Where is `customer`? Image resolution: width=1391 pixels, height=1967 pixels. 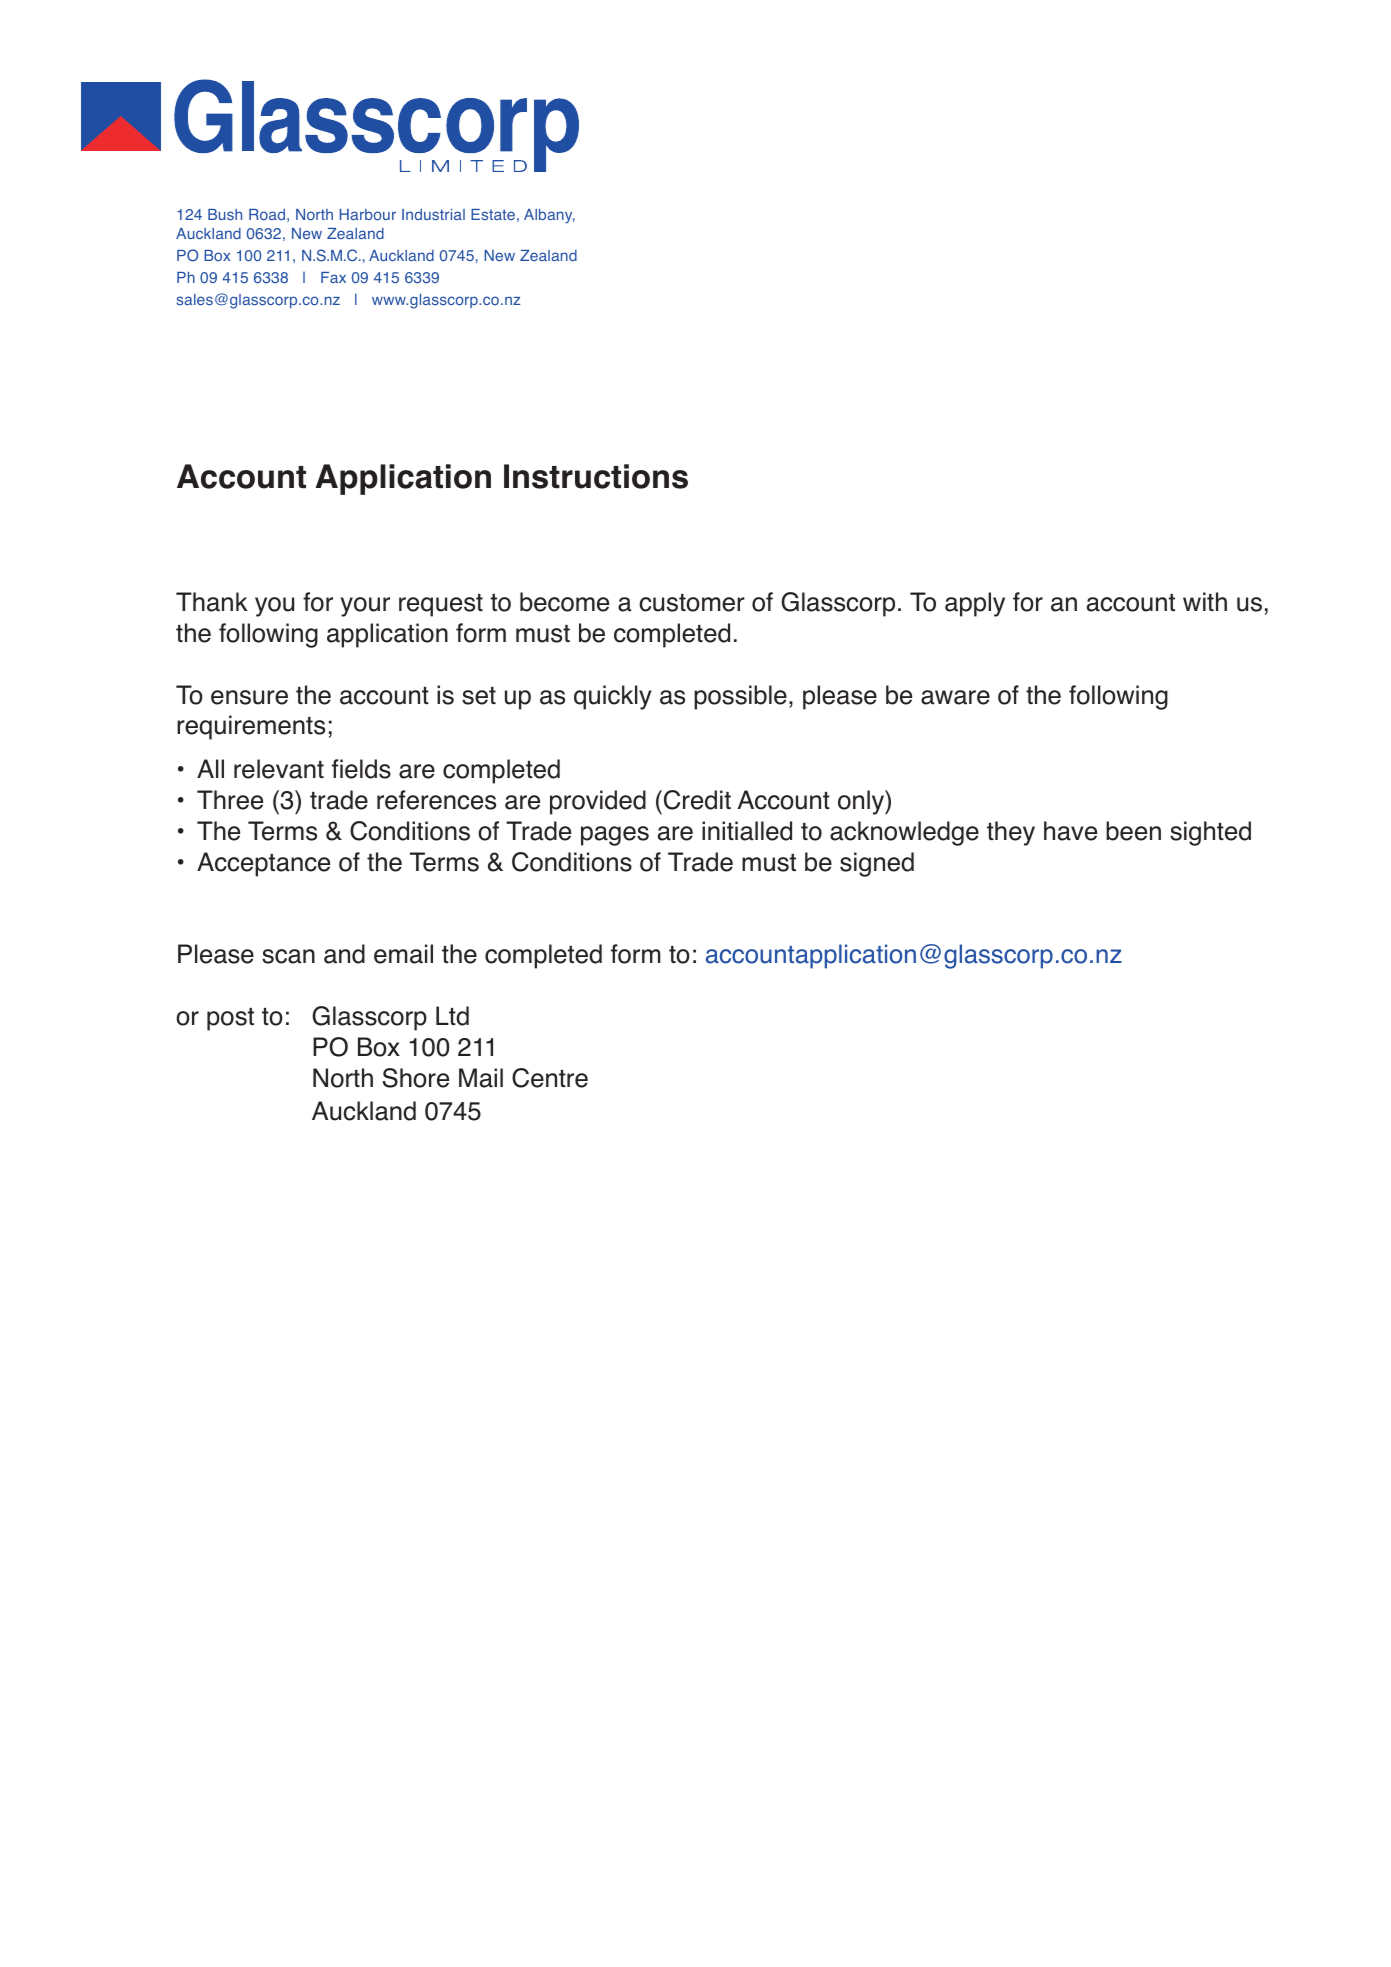
customer is located at coordinates (692, 603).
